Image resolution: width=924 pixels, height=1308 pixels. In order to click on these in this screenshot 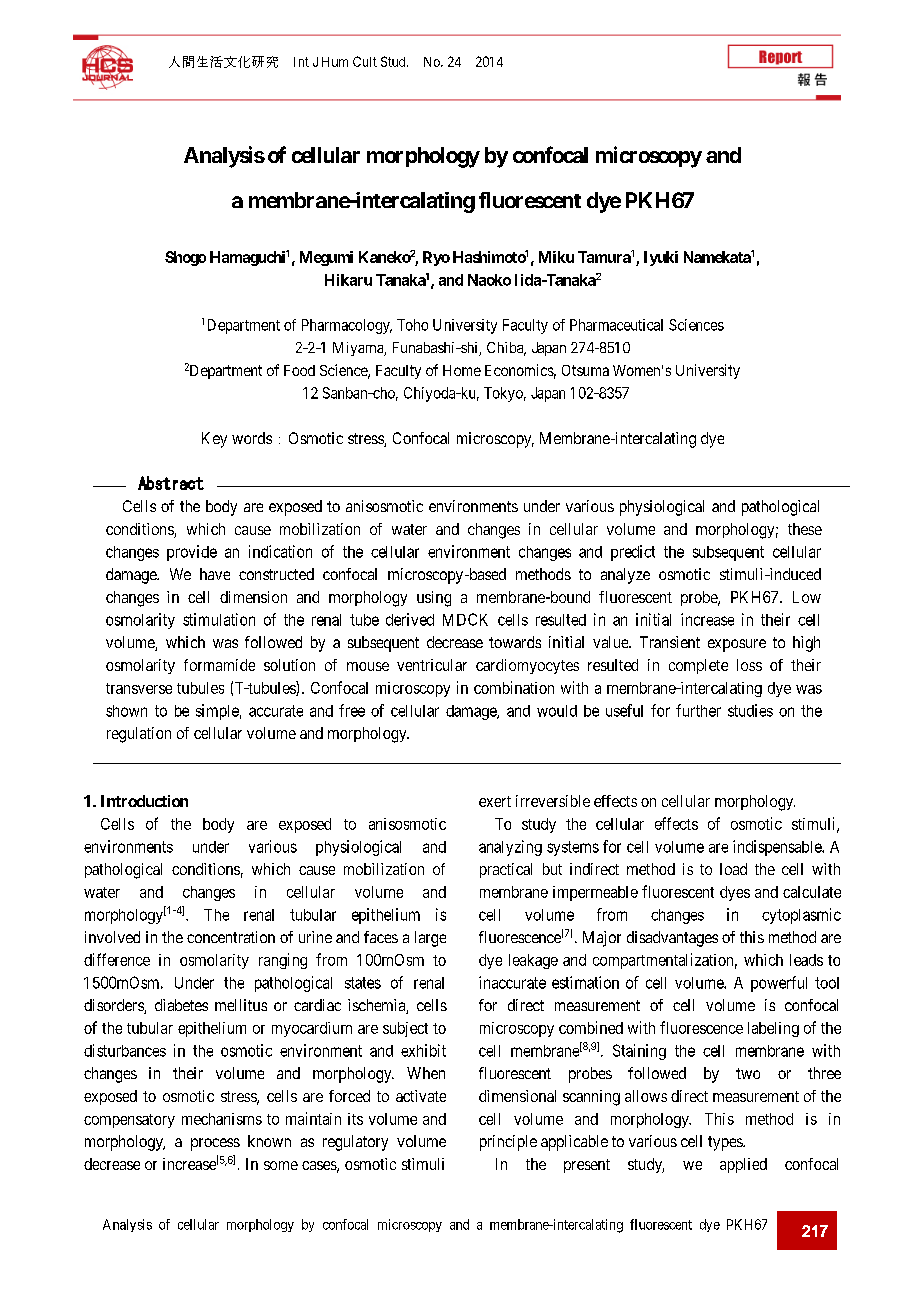, I will do `click(805, 529)`.
